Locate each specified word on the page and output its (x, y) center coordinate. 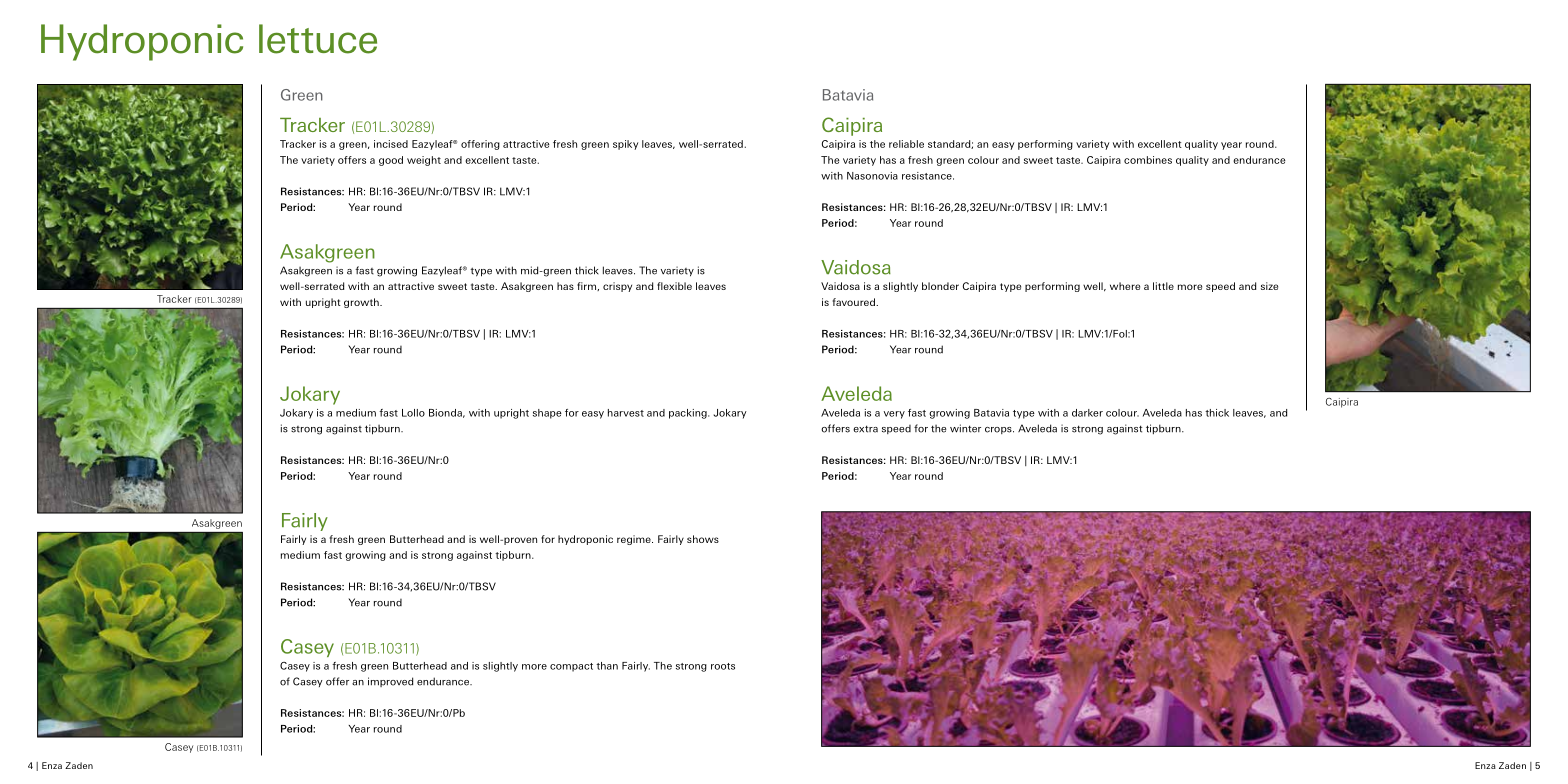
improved (390, 682)
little (1163, 286)
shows (703, 539)
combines (1148, 160)
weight (424, 161)
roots (723, 666)
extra (865, 429)
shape (547, 414)
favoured (854, 302)
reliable (906, 144)
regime (635, 540)
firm (587, 286)
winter (965, 428)
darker (1087, 413)
